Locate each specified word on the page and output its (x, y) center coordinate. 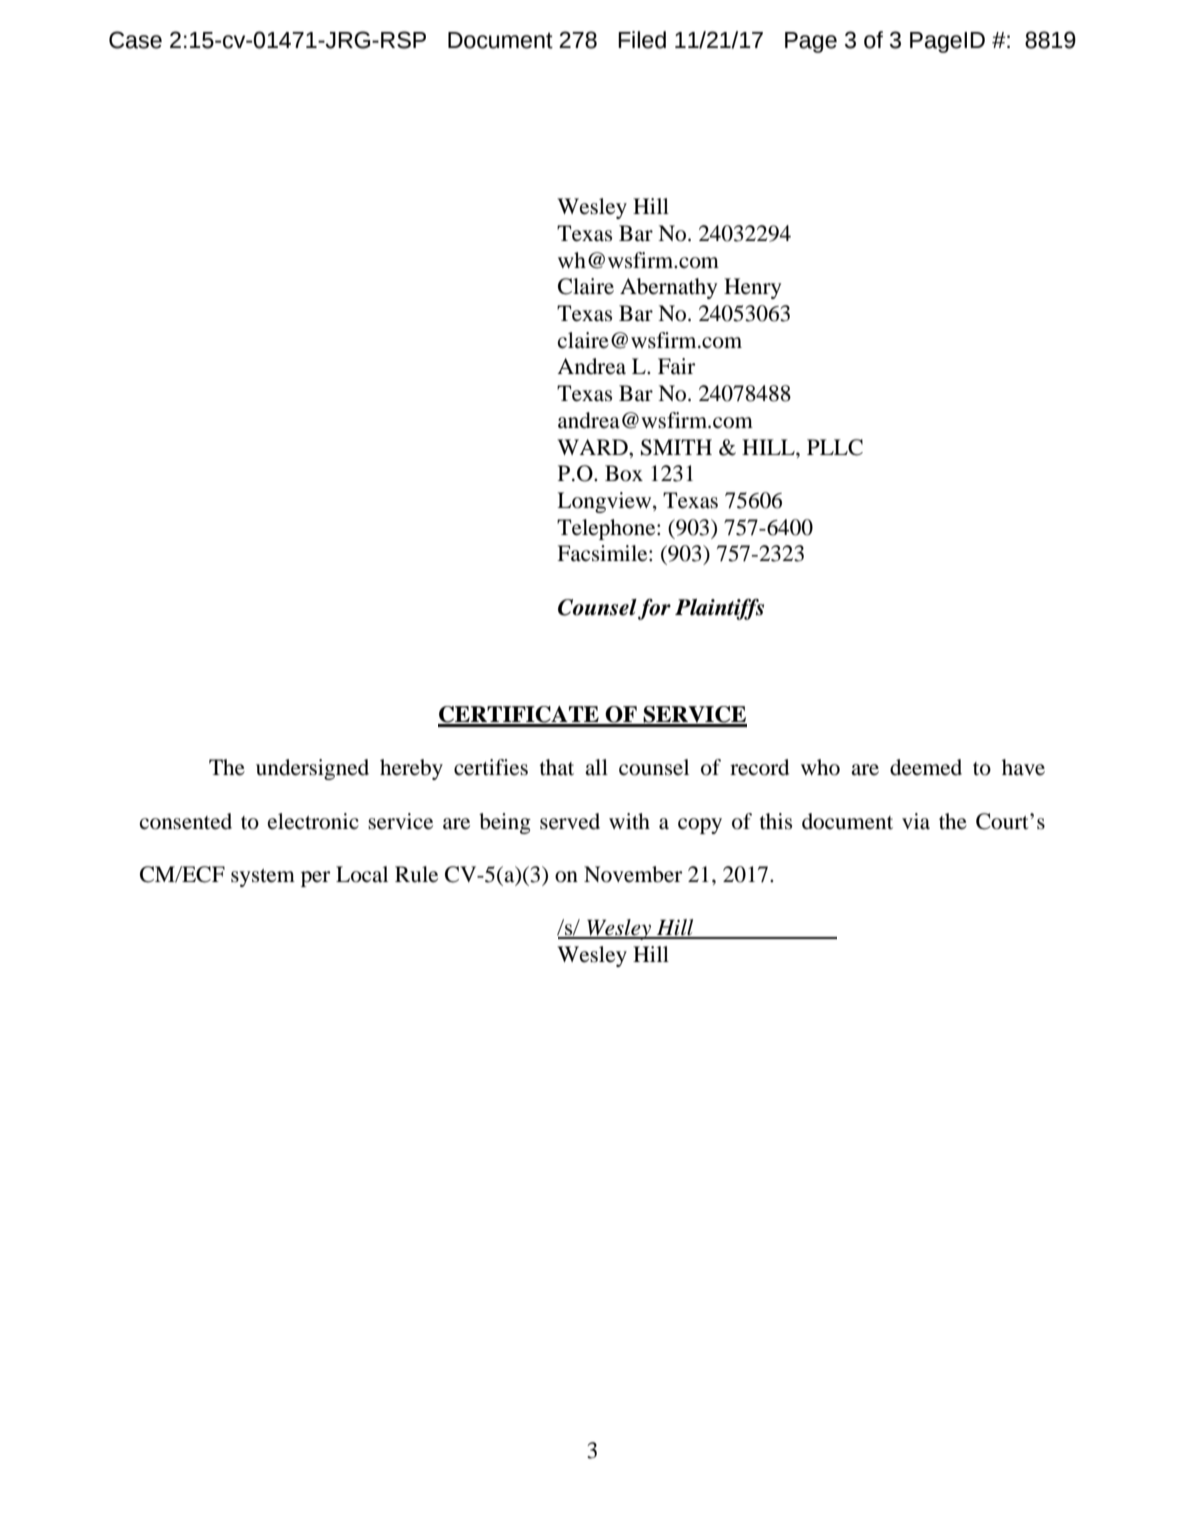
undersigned (312, 769)
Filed (642, 40)
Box (624, 473)
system (263, 878)
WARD (593, 447)
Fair (677, 366)
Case (135, 40)
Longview (605, 502)
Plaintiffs (719, 609)
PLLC (835, 447)
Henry (752, 288)
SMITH (676, 447)
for (654, 609)
